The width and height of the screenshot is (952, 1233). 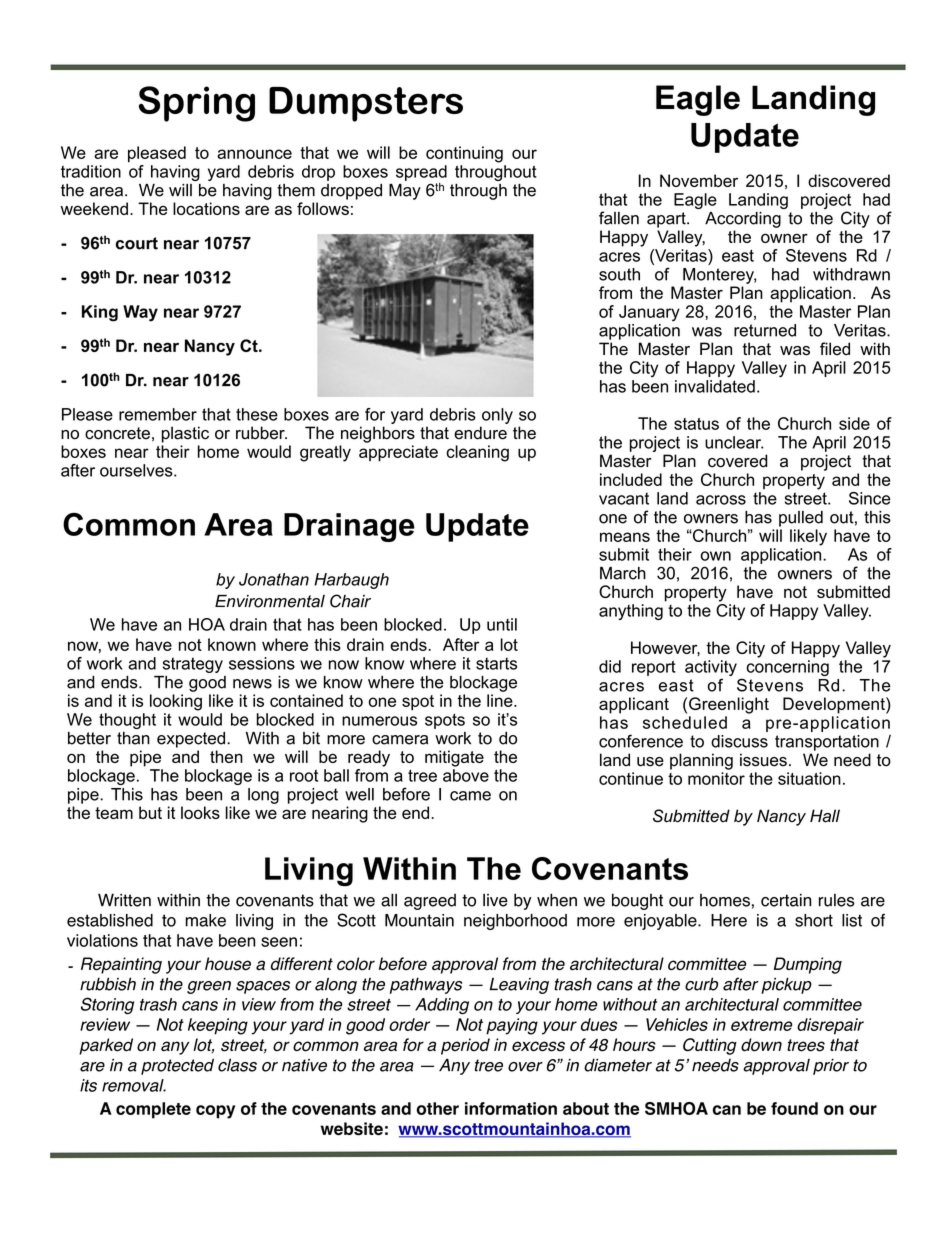 I want to click on November, so click(x=699, y=180).
